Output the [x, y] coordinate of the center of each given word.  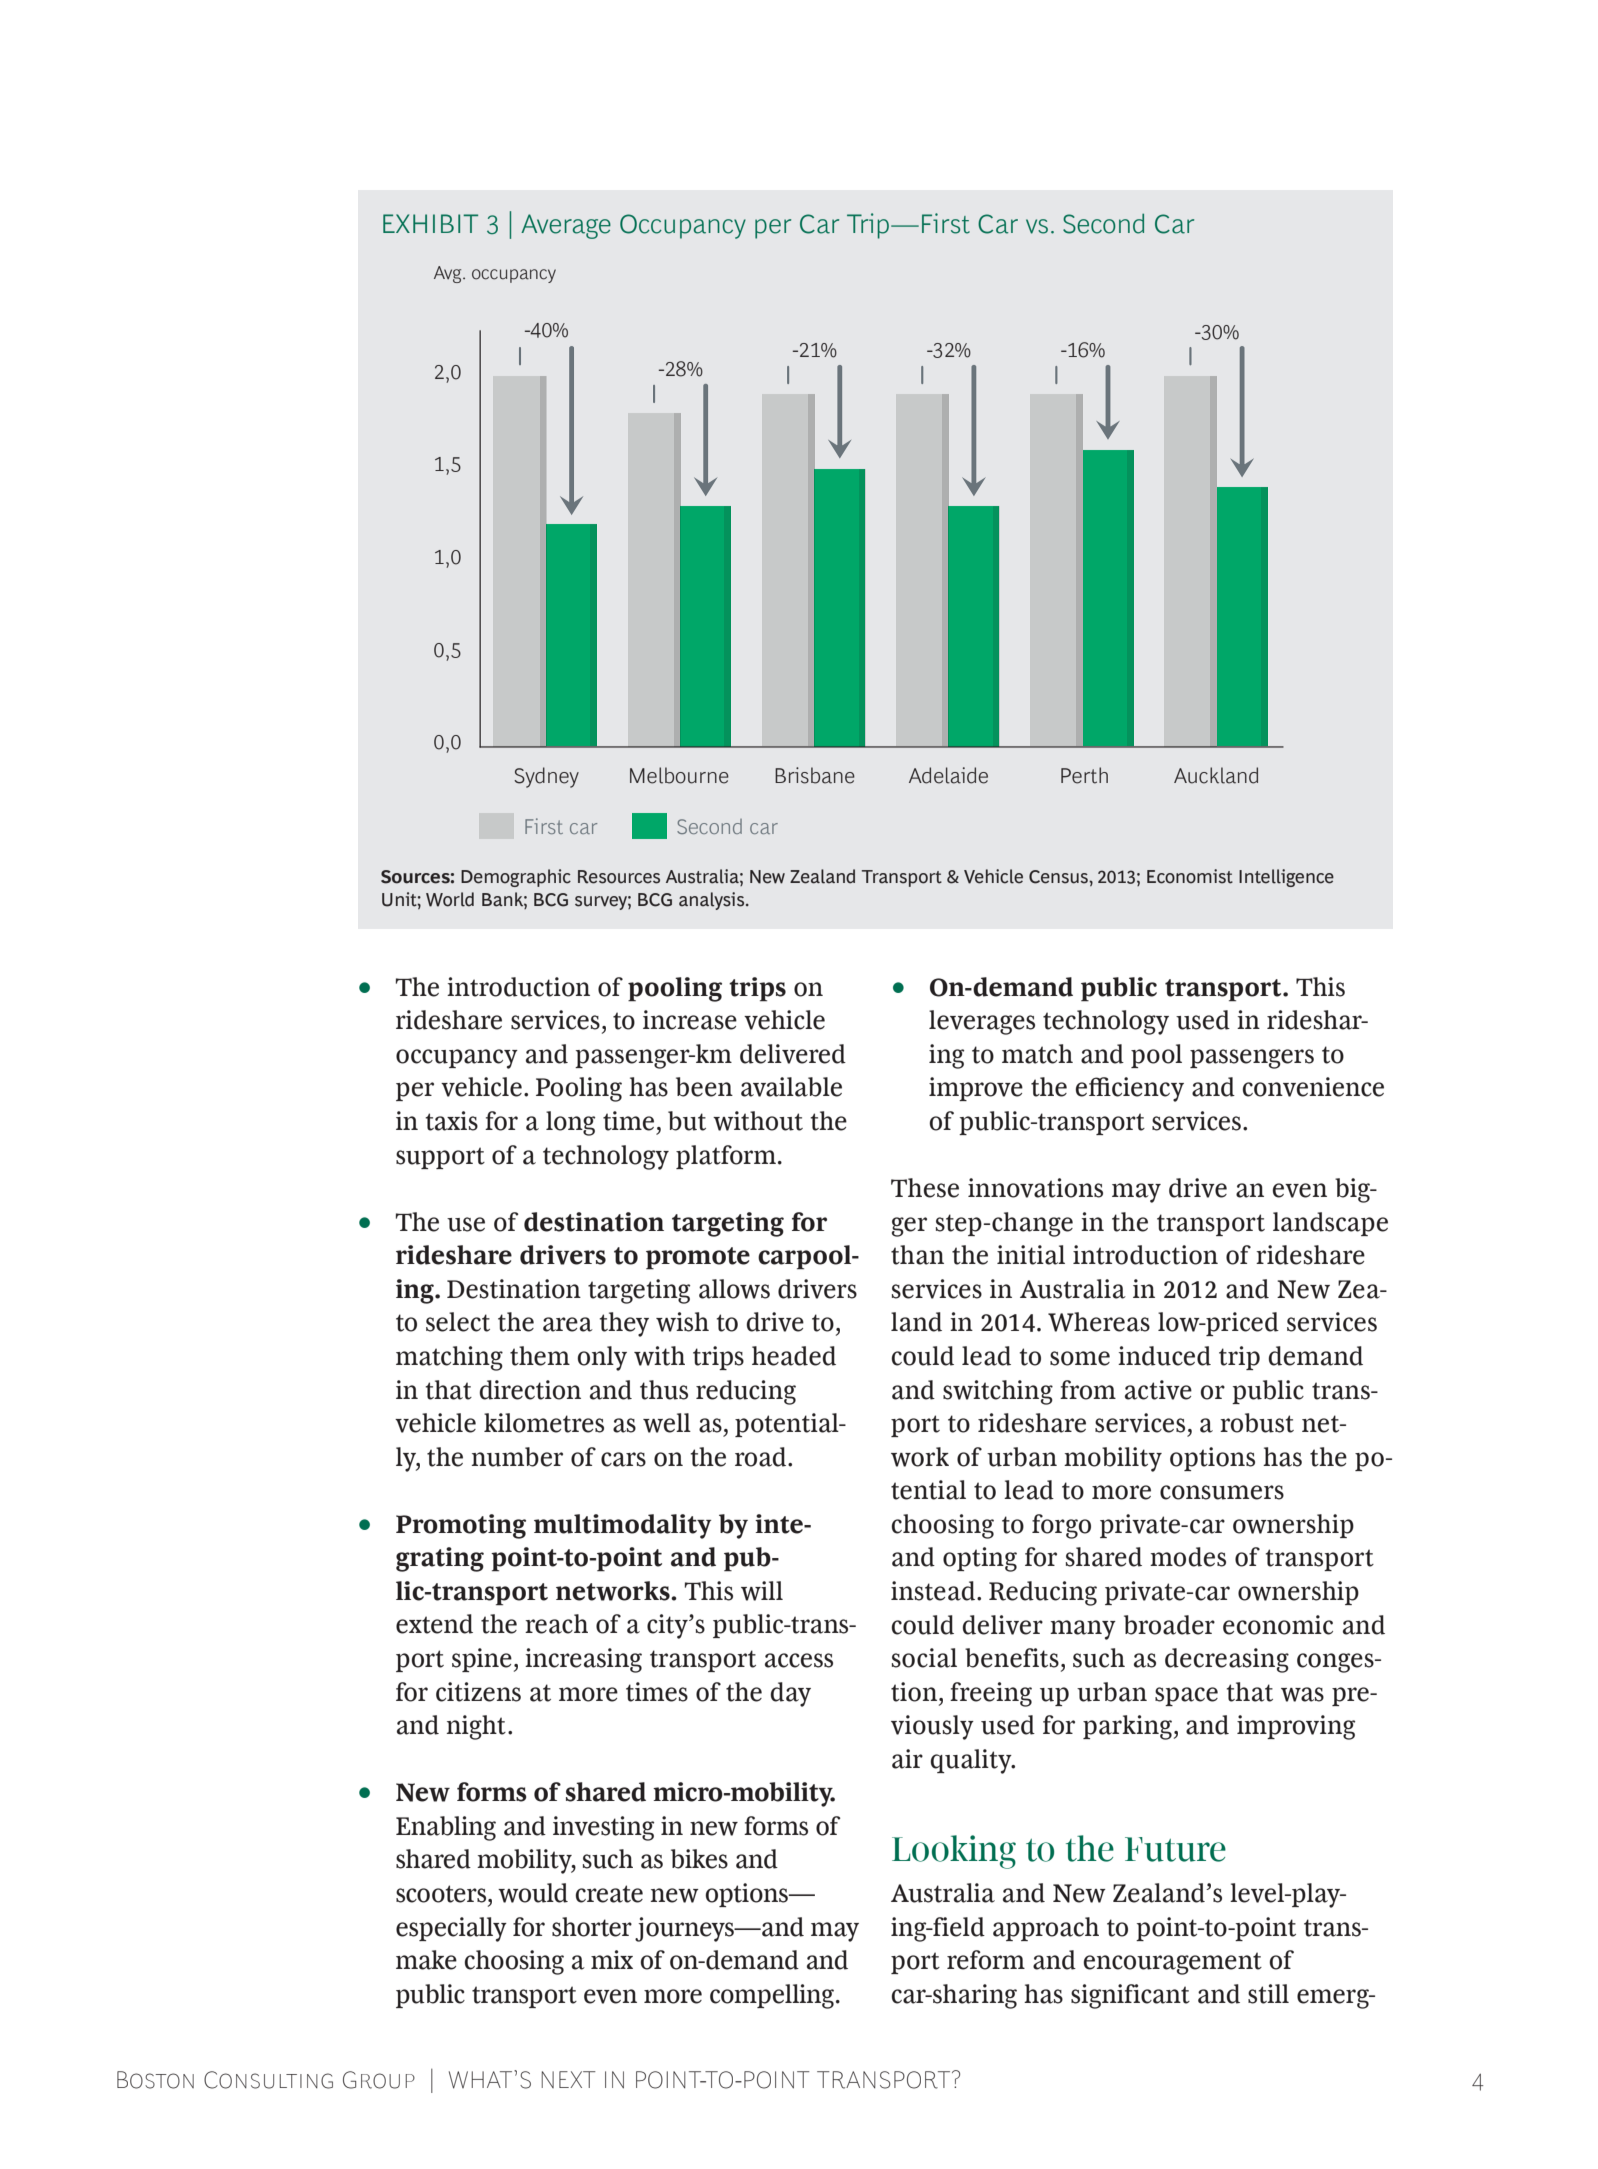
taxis [451, 1121]
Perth [1084, 775]
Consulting [268, 2080]
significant [1130, 1996]
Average [566, 226]
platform [726, 1157]
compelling [773, 1996]
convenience [1313, 1087]
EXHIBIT [430, 223]
